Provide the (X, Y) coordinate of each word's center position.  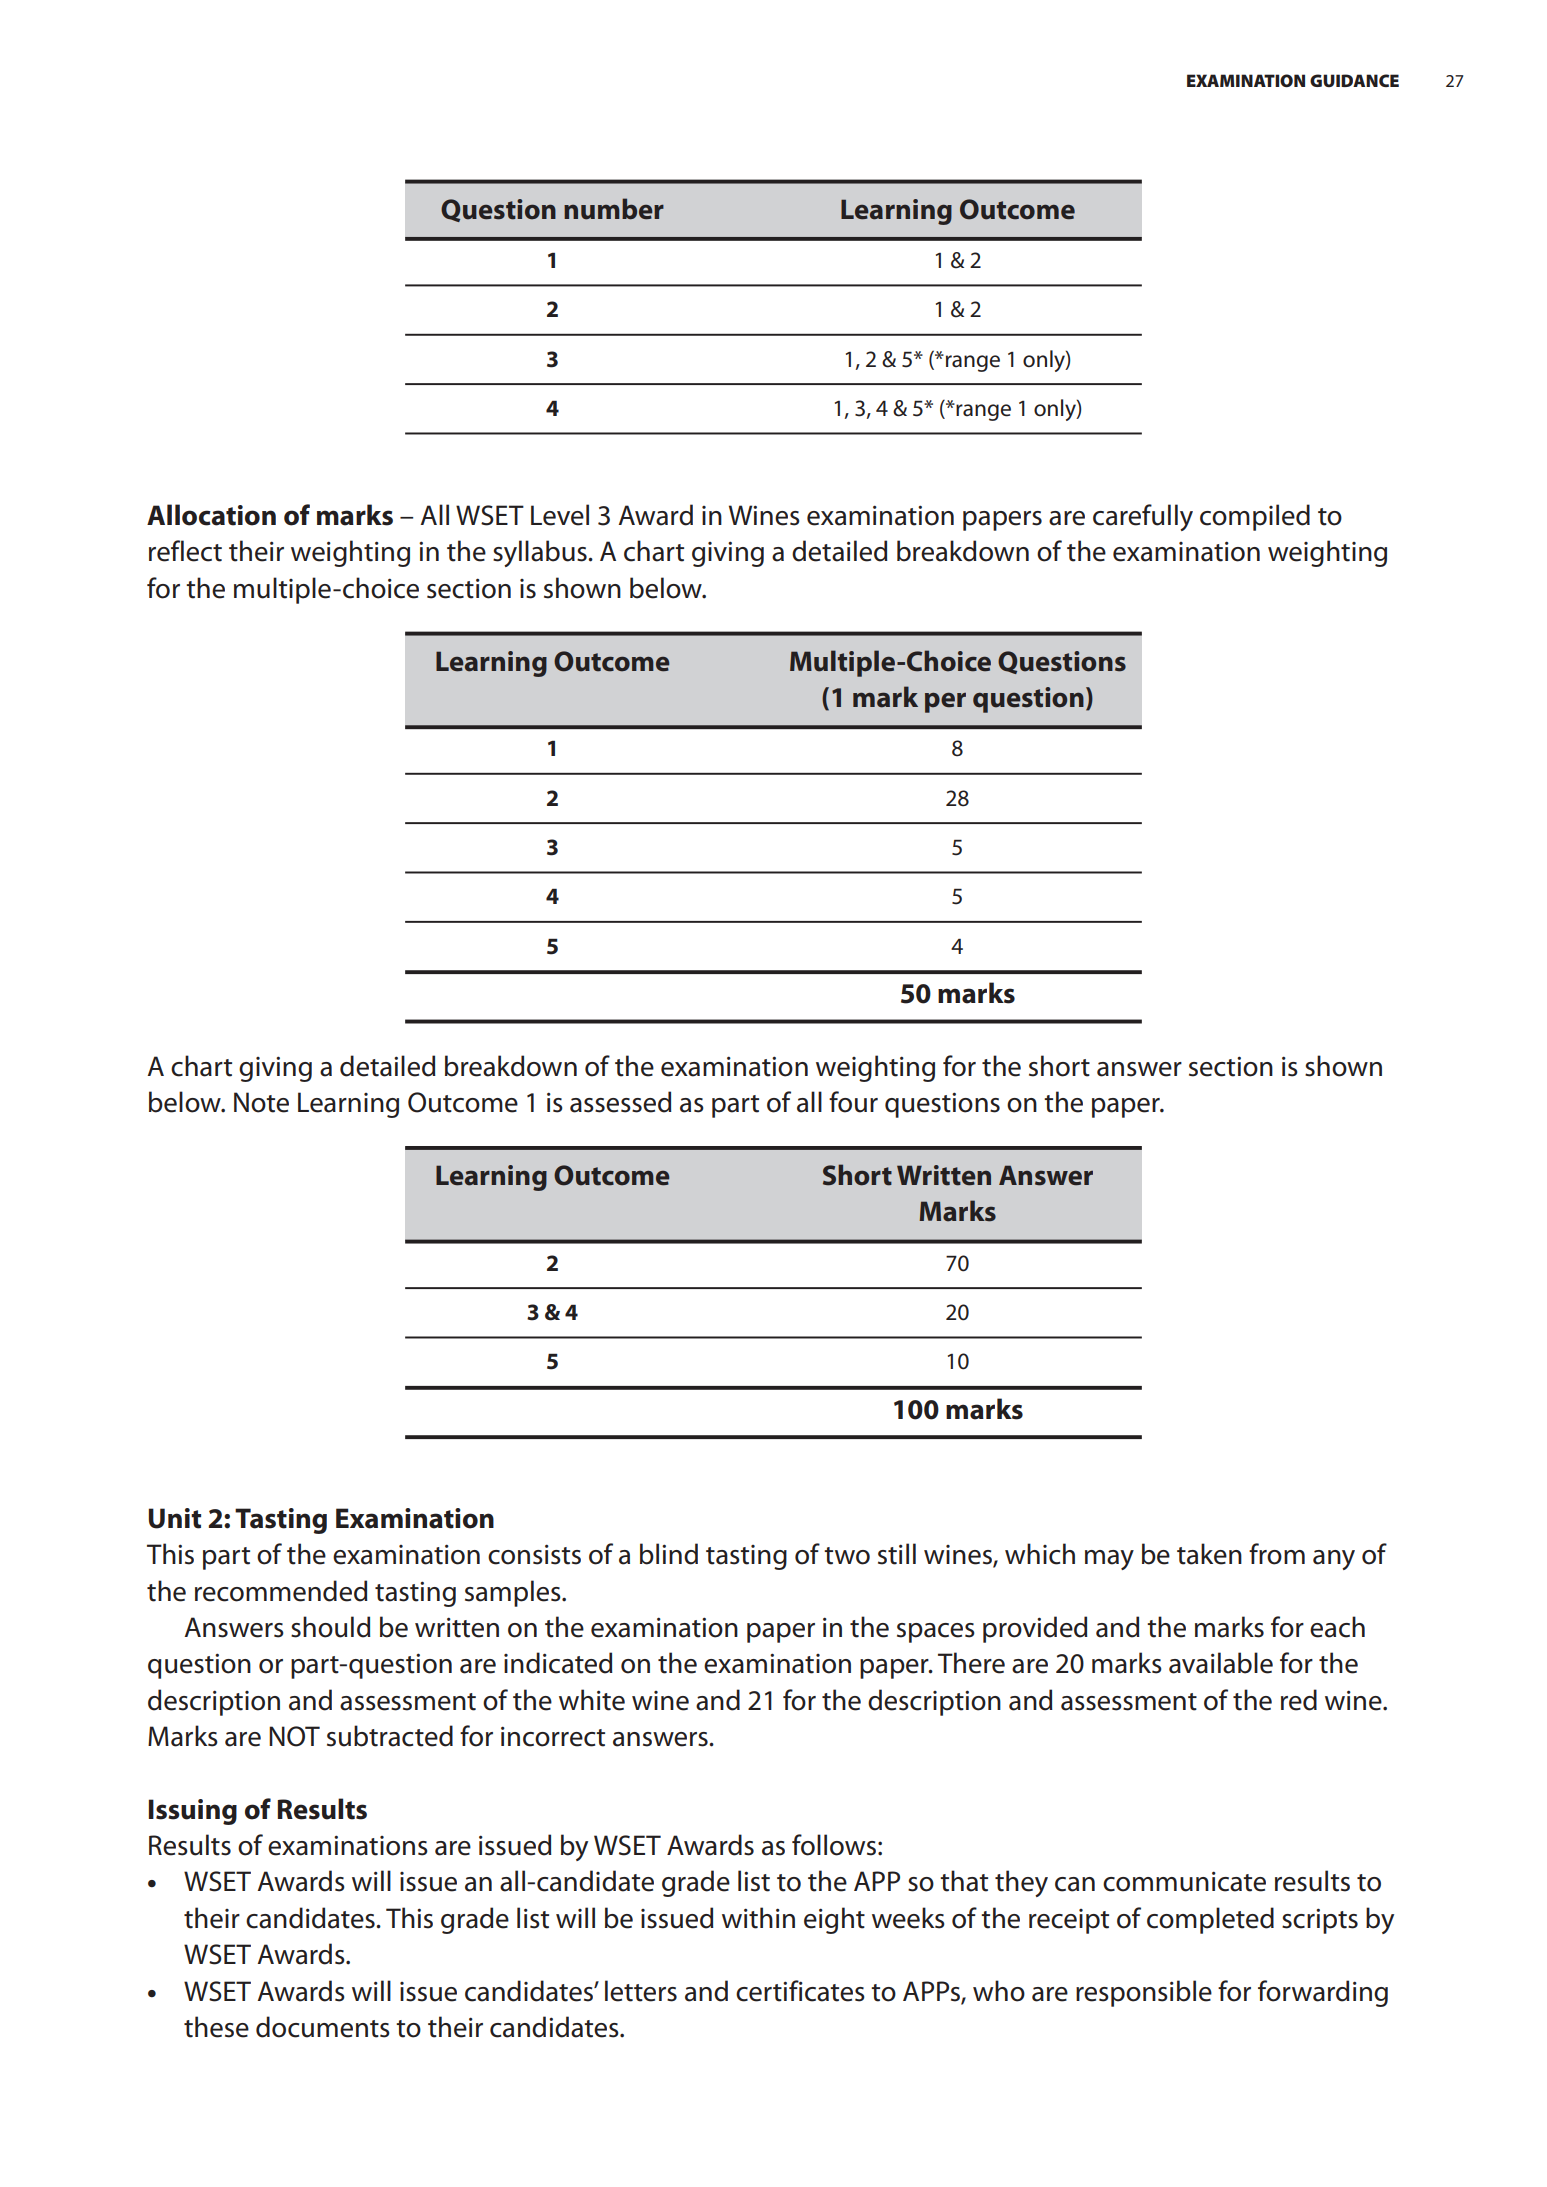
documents (323, 2027)
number (614, 209)
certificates (800, 1991)
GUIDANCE (1354, 80)
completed (1210, 1920)
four (853, 1102)
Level (560, 515)
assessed (621, 1102)
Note (261, 1102)
